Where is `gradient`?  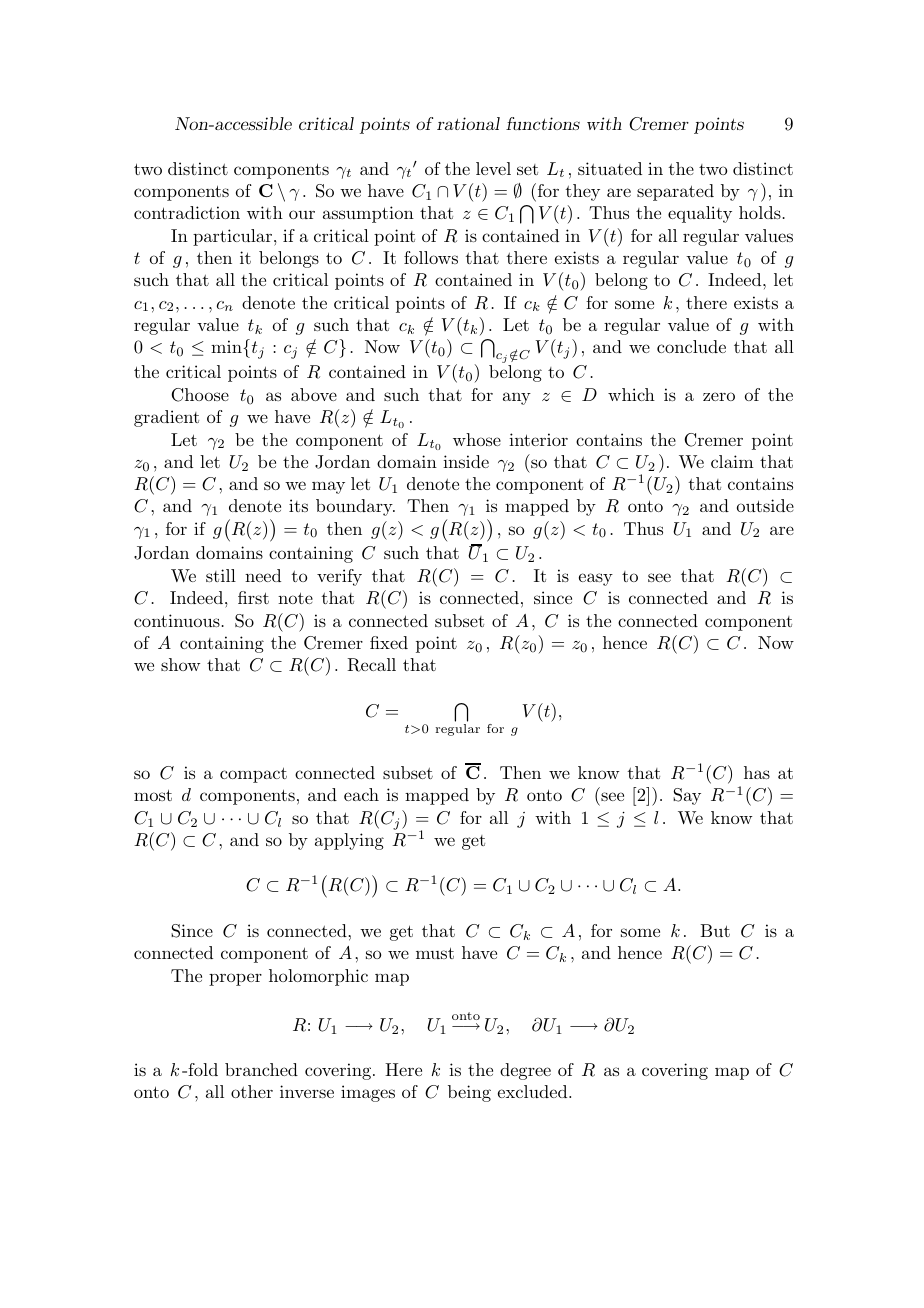 gradient is located at coordinates (166, 418).
